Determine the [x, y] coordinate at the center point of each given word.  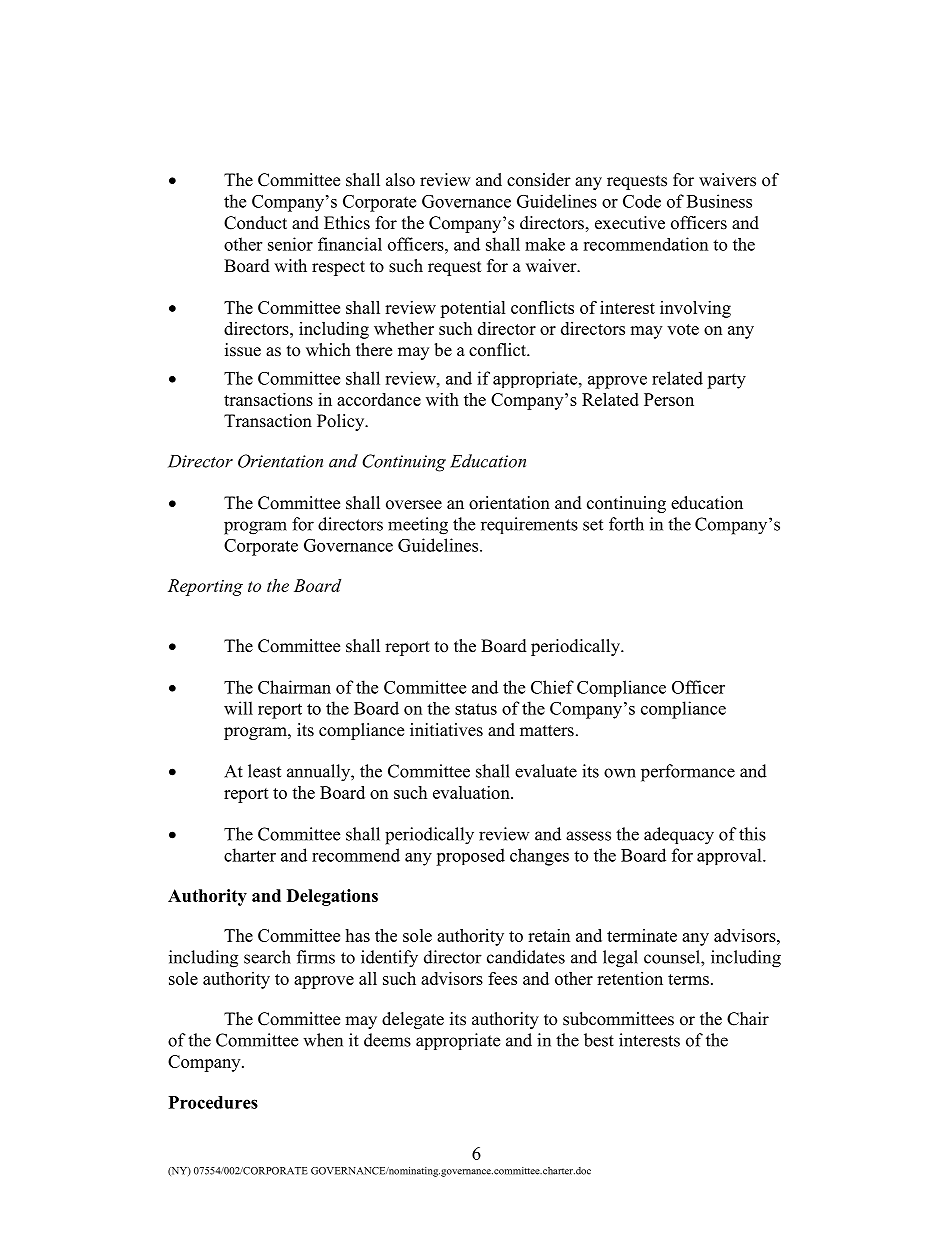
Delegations [332, 897]
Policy [342, 422]
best [599, 1040]
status [476, 709]
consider [539, 180]
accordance [379, 399]
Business [719, 201]
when [323, 1040]
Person [669, 399]
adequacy [679, 836]
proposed [470, 857]
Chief [552, 687]
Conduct [255, 223]
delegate [413, 1020]
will [238, 708]
